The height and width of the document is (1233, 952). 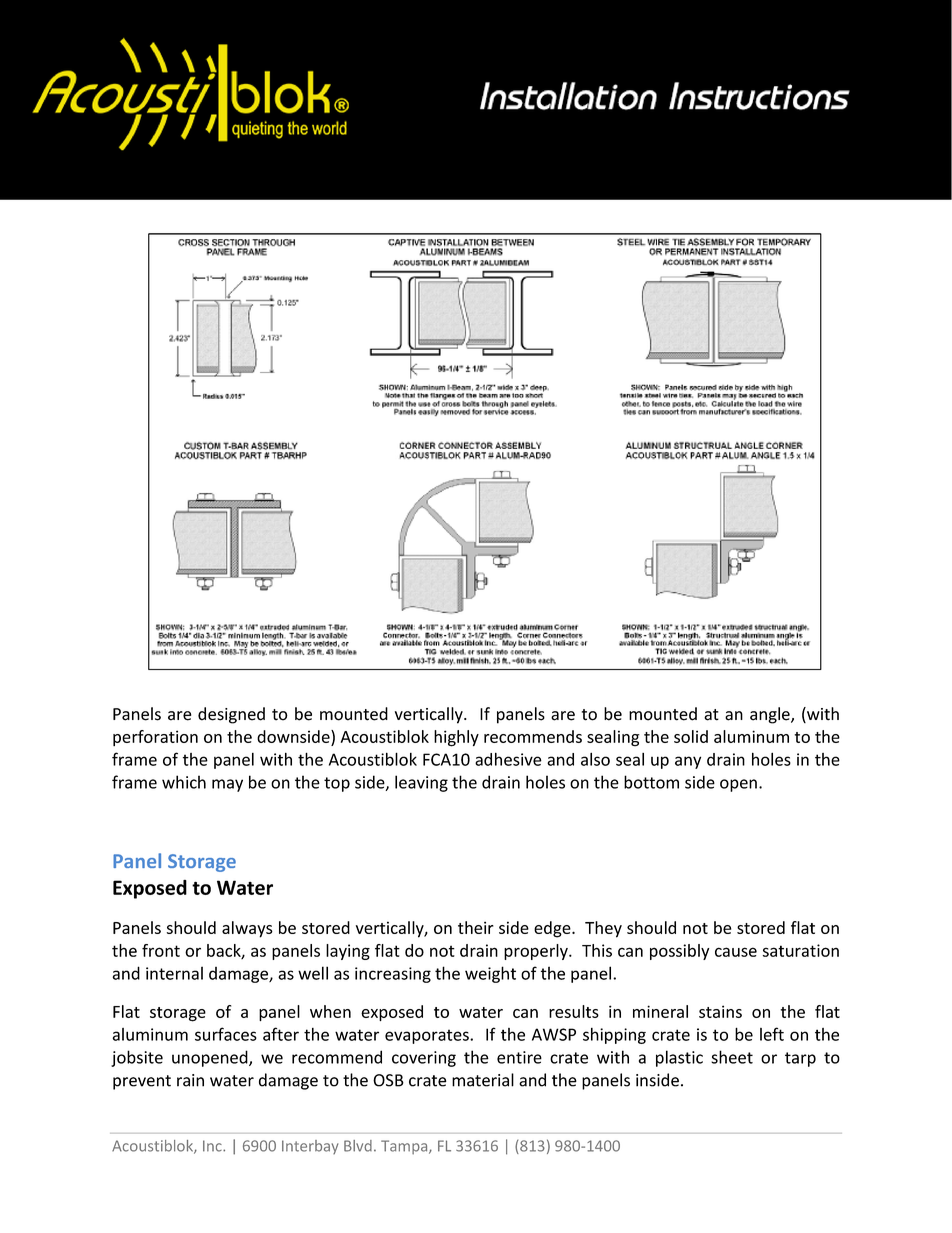 What do you see at coordinates (247, 929) in the document?
I see `always` at bounding box center [247, 929].
